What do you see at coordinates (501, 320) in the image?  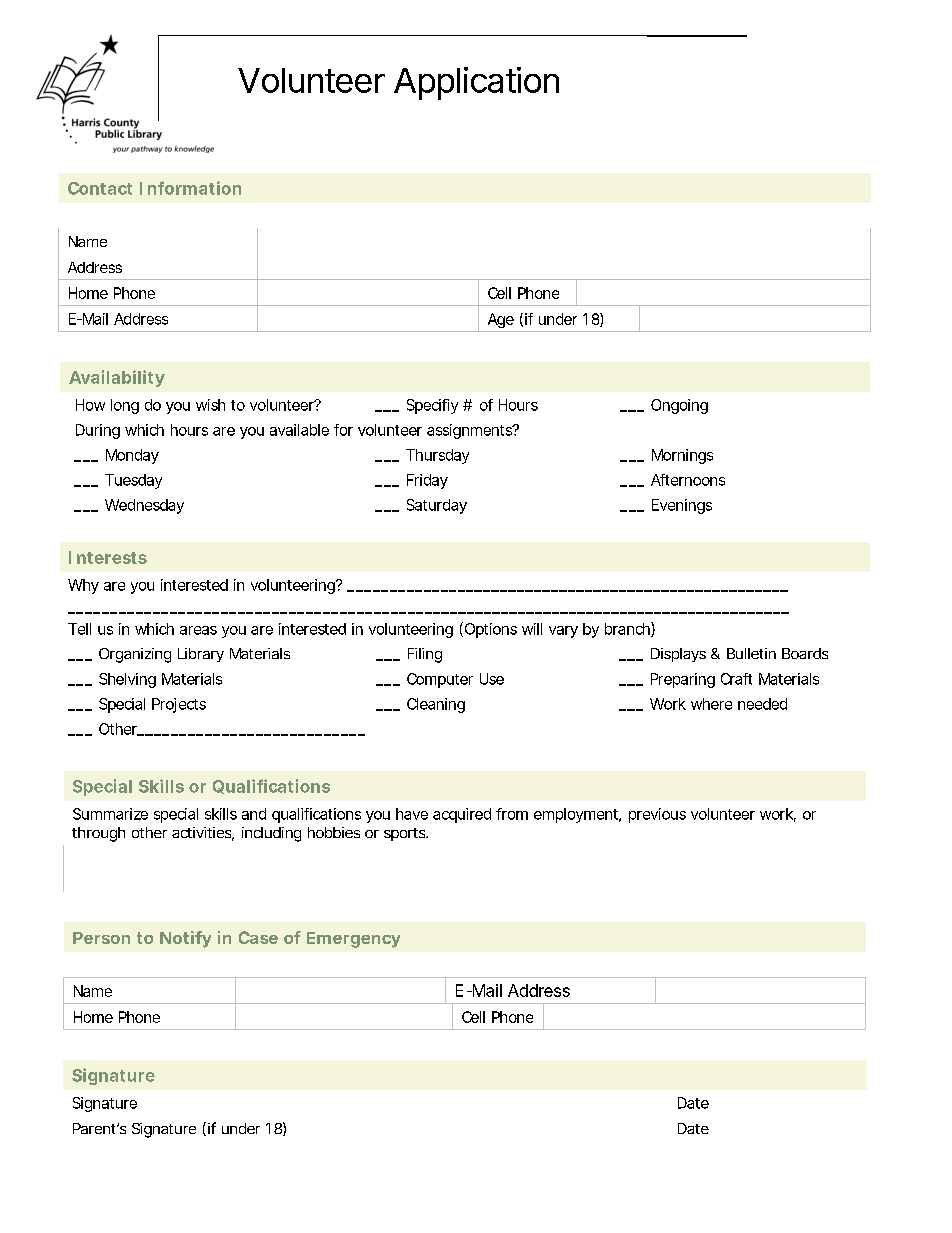 I see `Age` at bounding box center [501, 320].
